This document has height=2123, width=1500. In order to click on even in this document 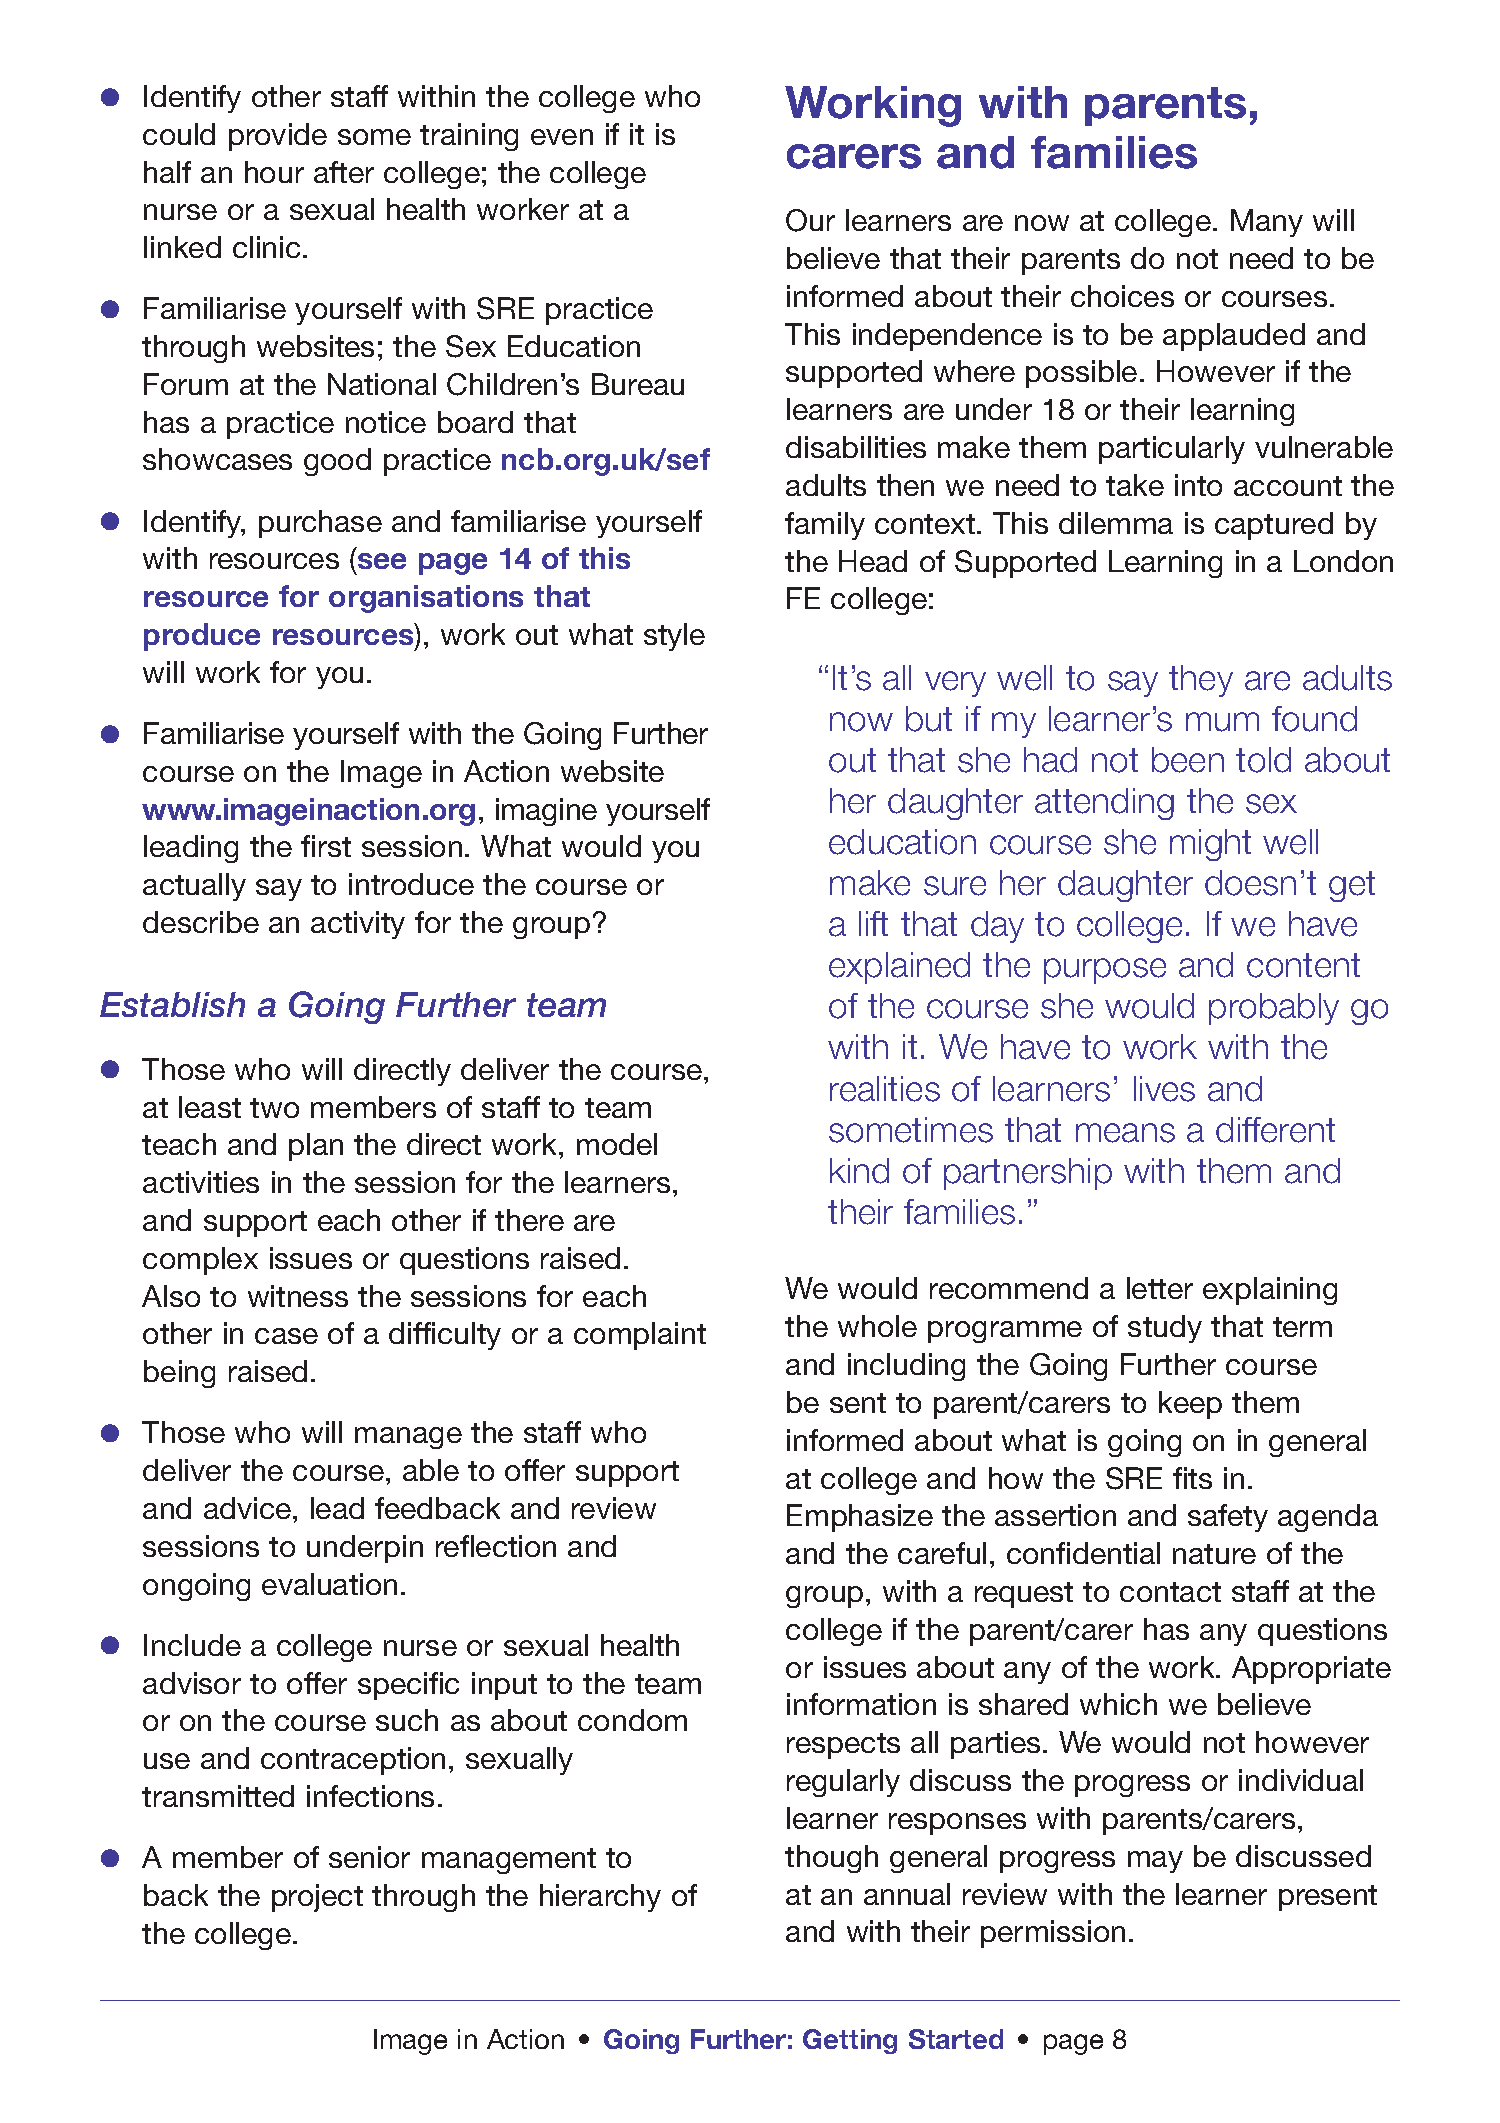, I will do `click(562, 137)`.
